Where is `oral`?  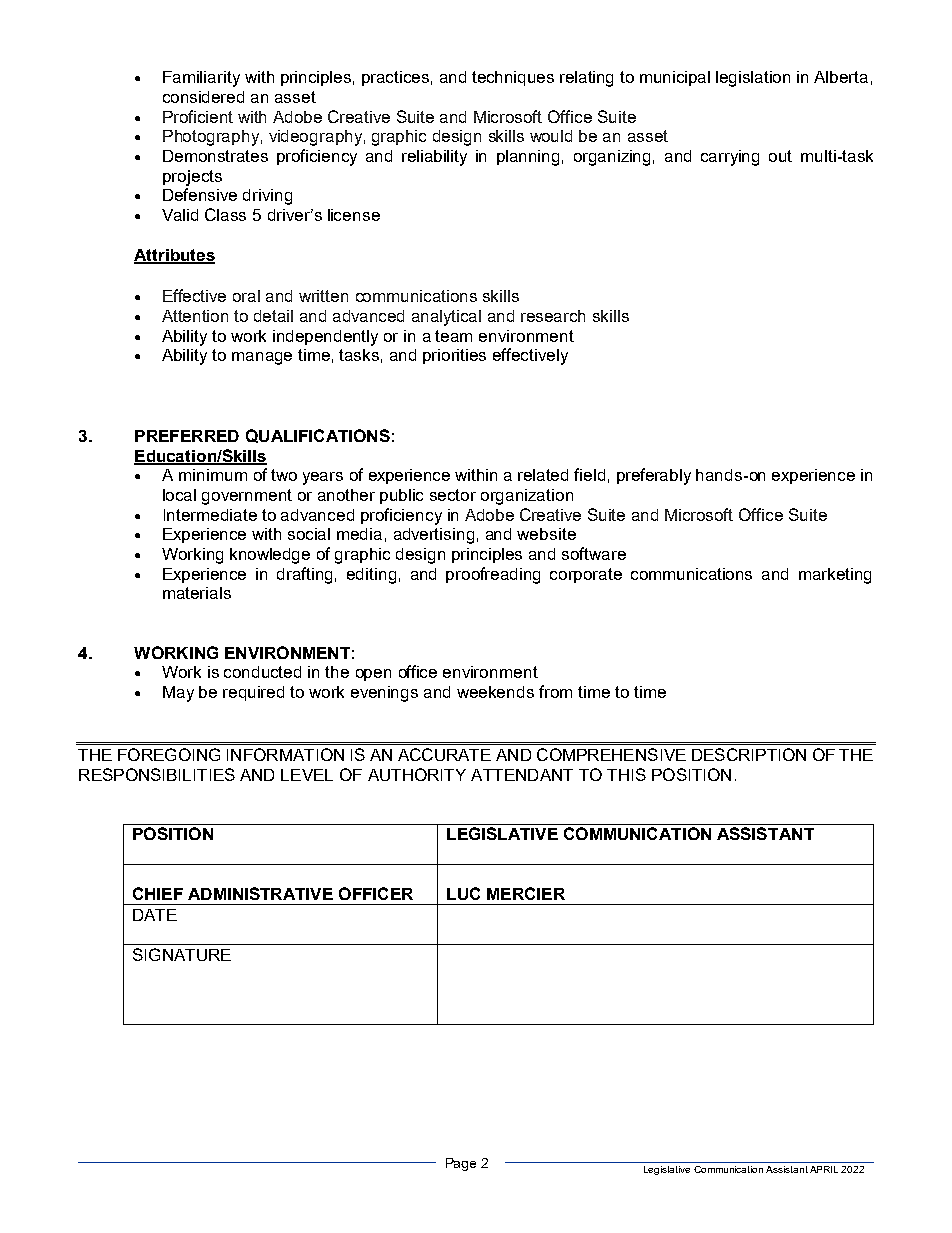
oral is located at coordinates (246, 296).
